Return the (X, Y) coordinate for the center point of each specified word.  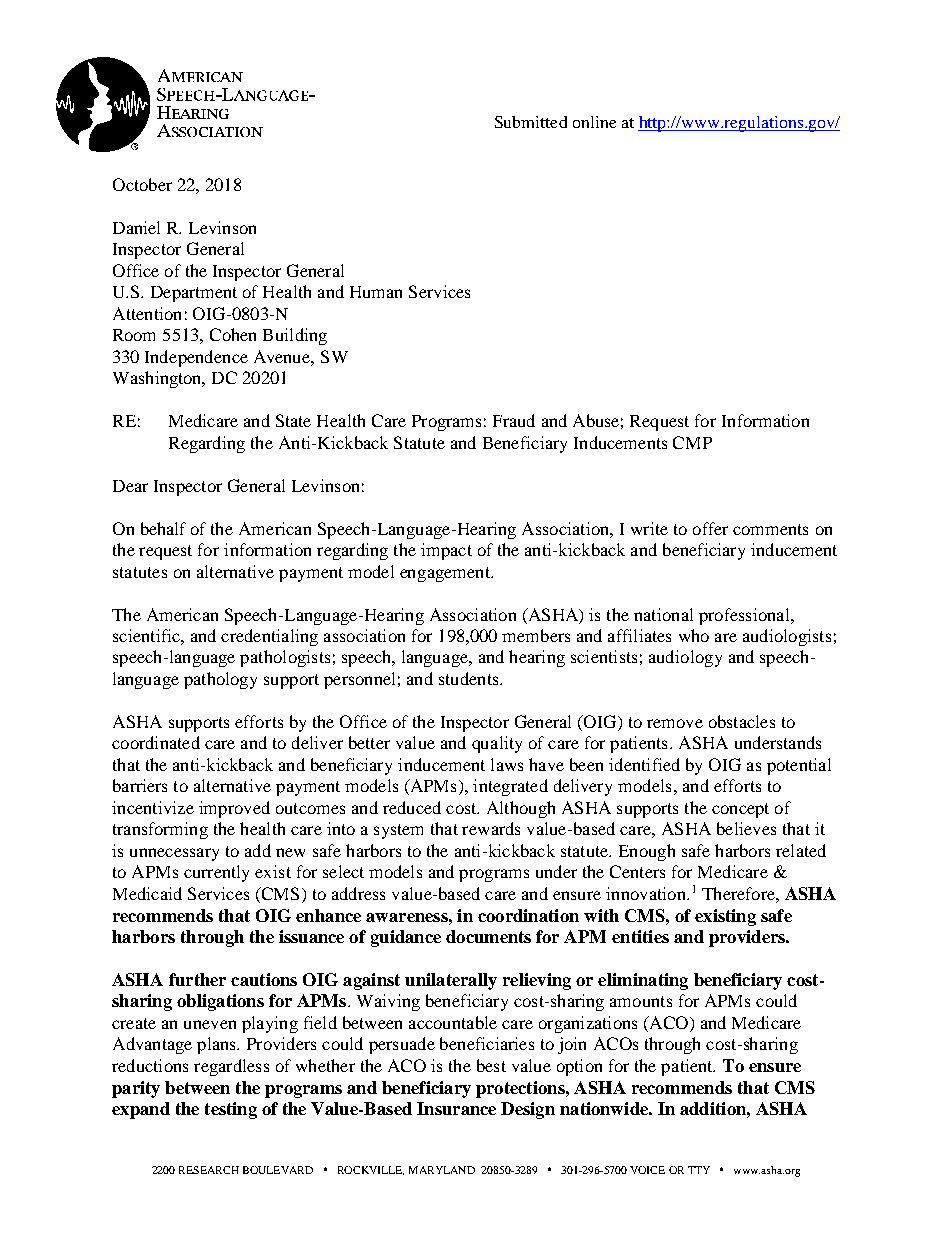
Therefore (739, 893)
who (694, 635)
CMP (692, 442)
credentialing (269, 637)
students (470, 678)
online (594, 122)
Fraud (514, 420)
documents (488, 936)
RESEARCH (209, 1170)
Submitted (531, 122)
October (142, 184)
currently (216, 873)
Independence (196, 358)
